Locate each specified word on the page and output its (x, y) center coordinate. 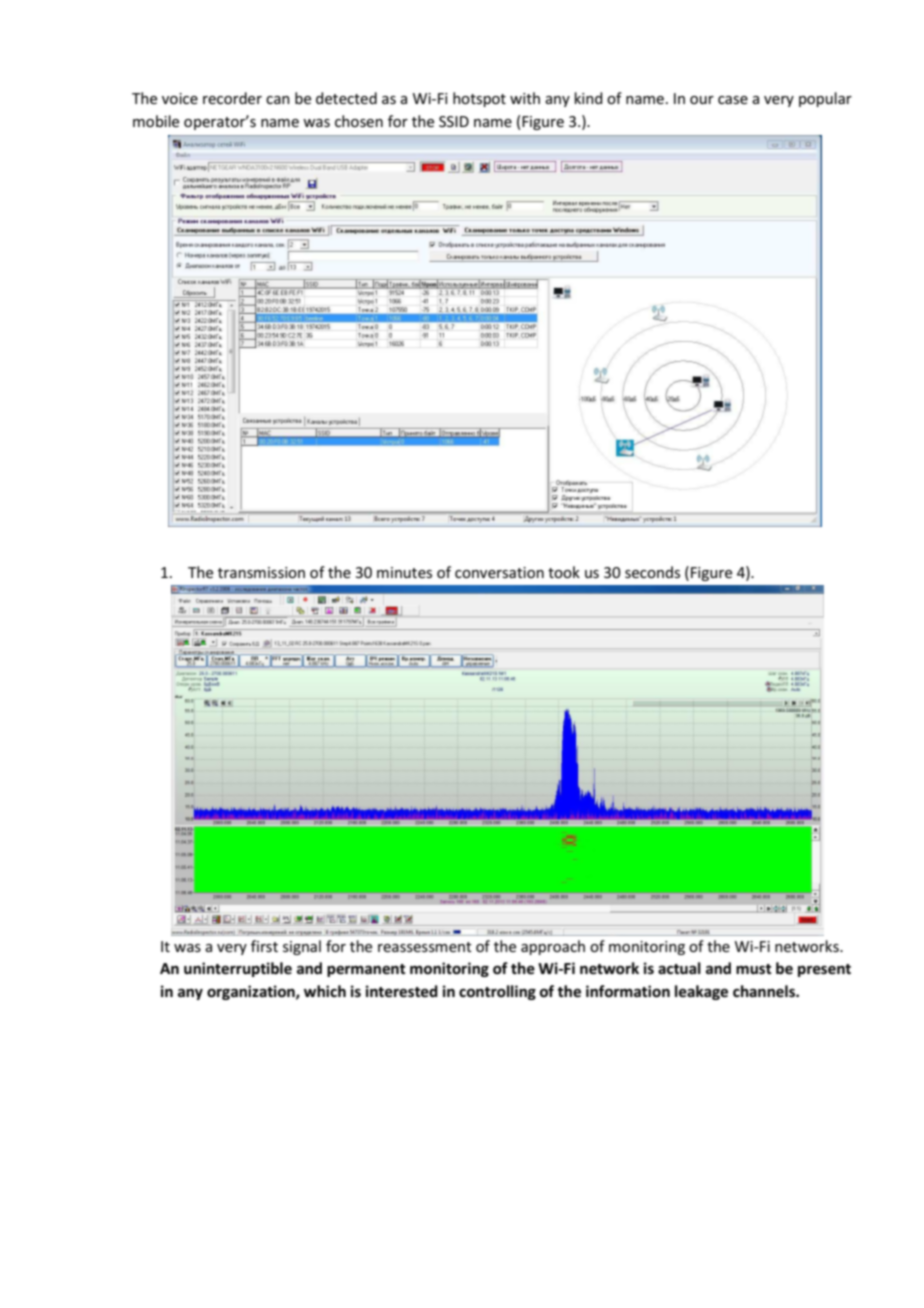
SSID (454, 121)
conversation (499, 572)
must (754, 969)
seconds (652, 572)
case (733, 100)
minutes (404, 572)
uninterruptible (238, 969)
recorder (232, 98)
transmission (261, 572)
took (564, 572)
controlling (497, 992)
